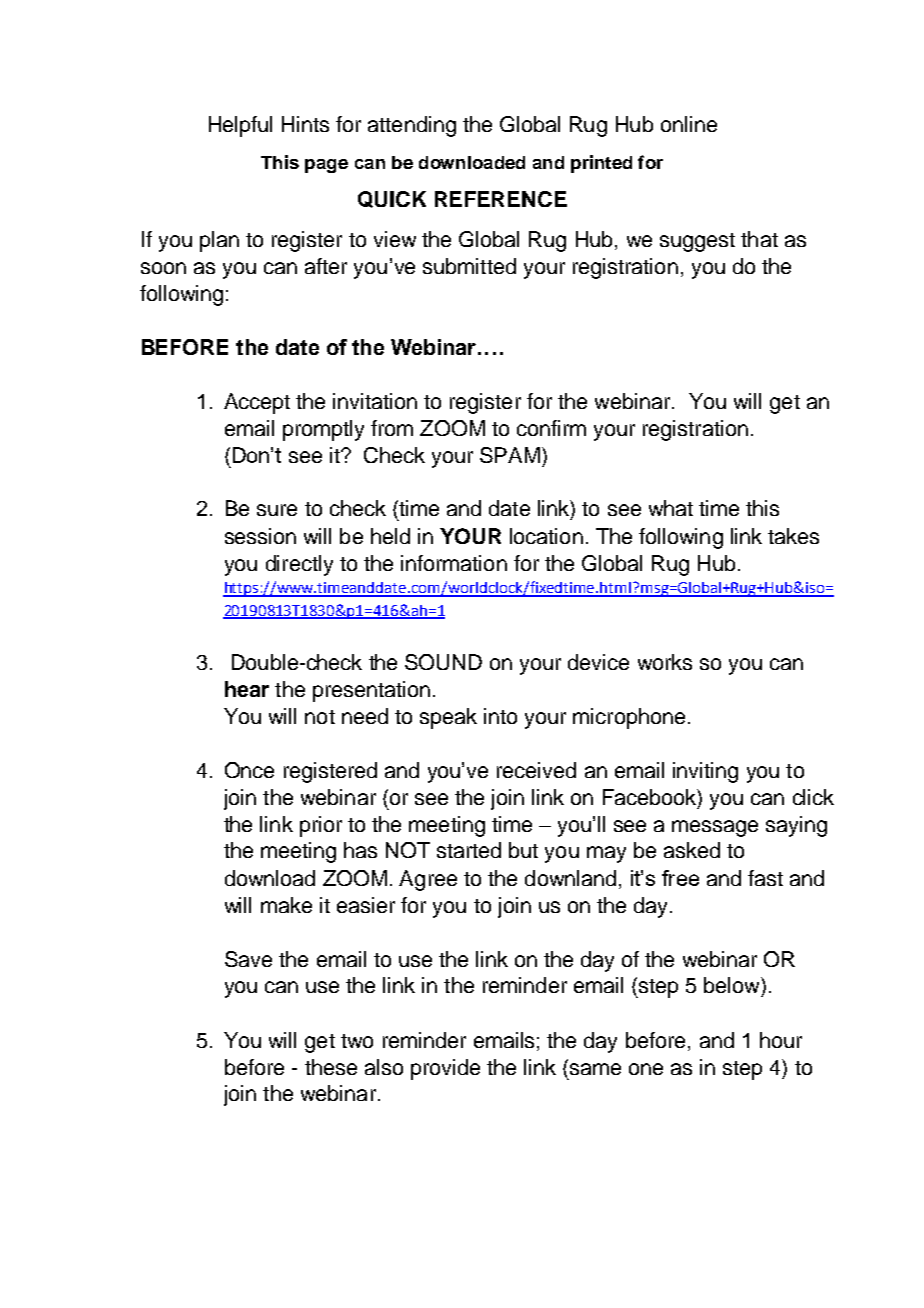 This image has height=1308, width=924. I want to click on what, so click(671, 508).
